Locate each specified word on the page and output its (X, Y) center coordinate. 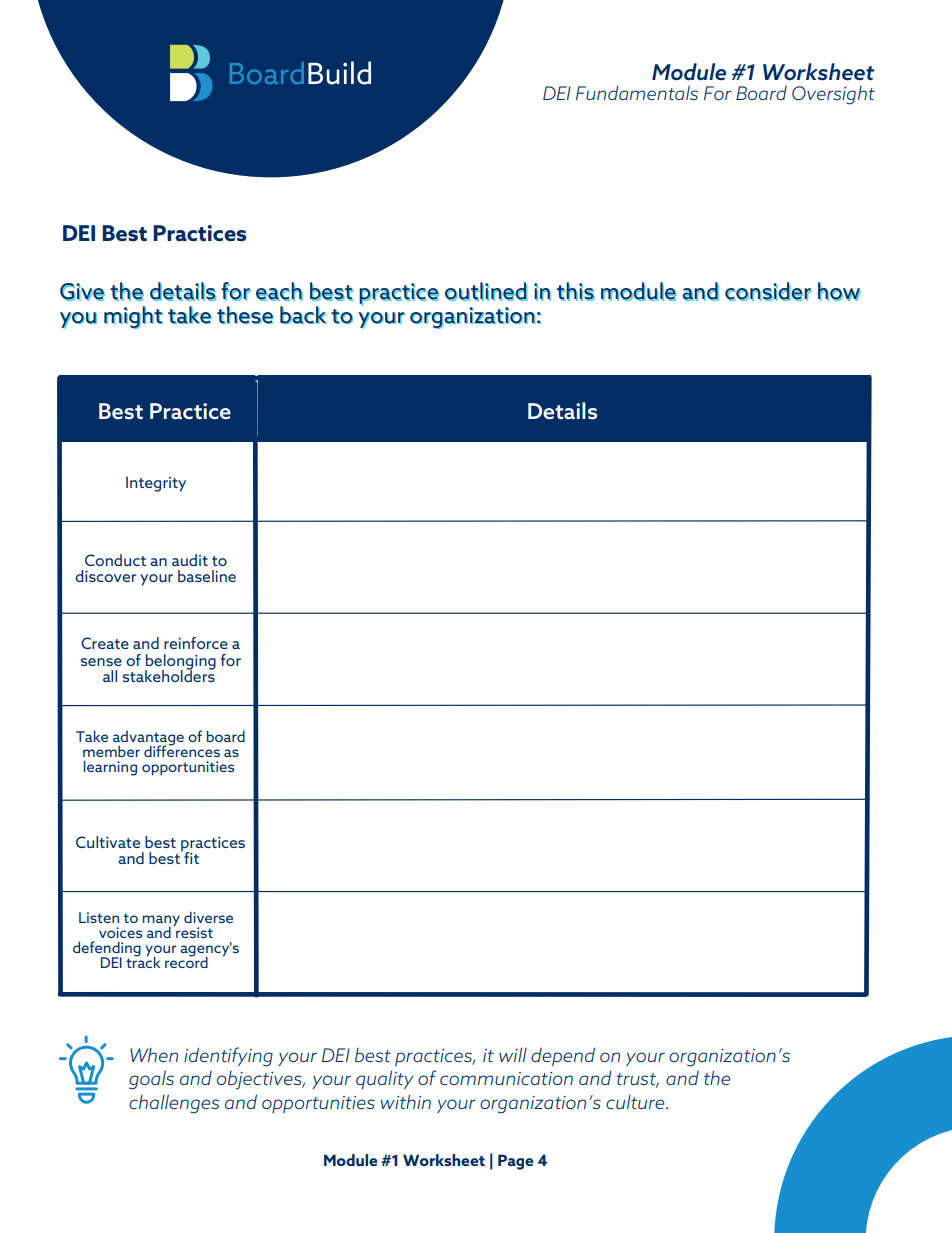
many (161, 922)
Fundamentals (637, 93)
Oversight (833, 95)
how (839, 291)
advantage (148, 739)
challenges (174, 1104)
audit (190, 560)
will (513, 1054)
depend (563, 1056)
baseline (207, 576)
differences (182, 750)
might (133, 317)
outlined (486, 291)
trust (638, 1080)
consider (768, 291)
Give (82, 292)
